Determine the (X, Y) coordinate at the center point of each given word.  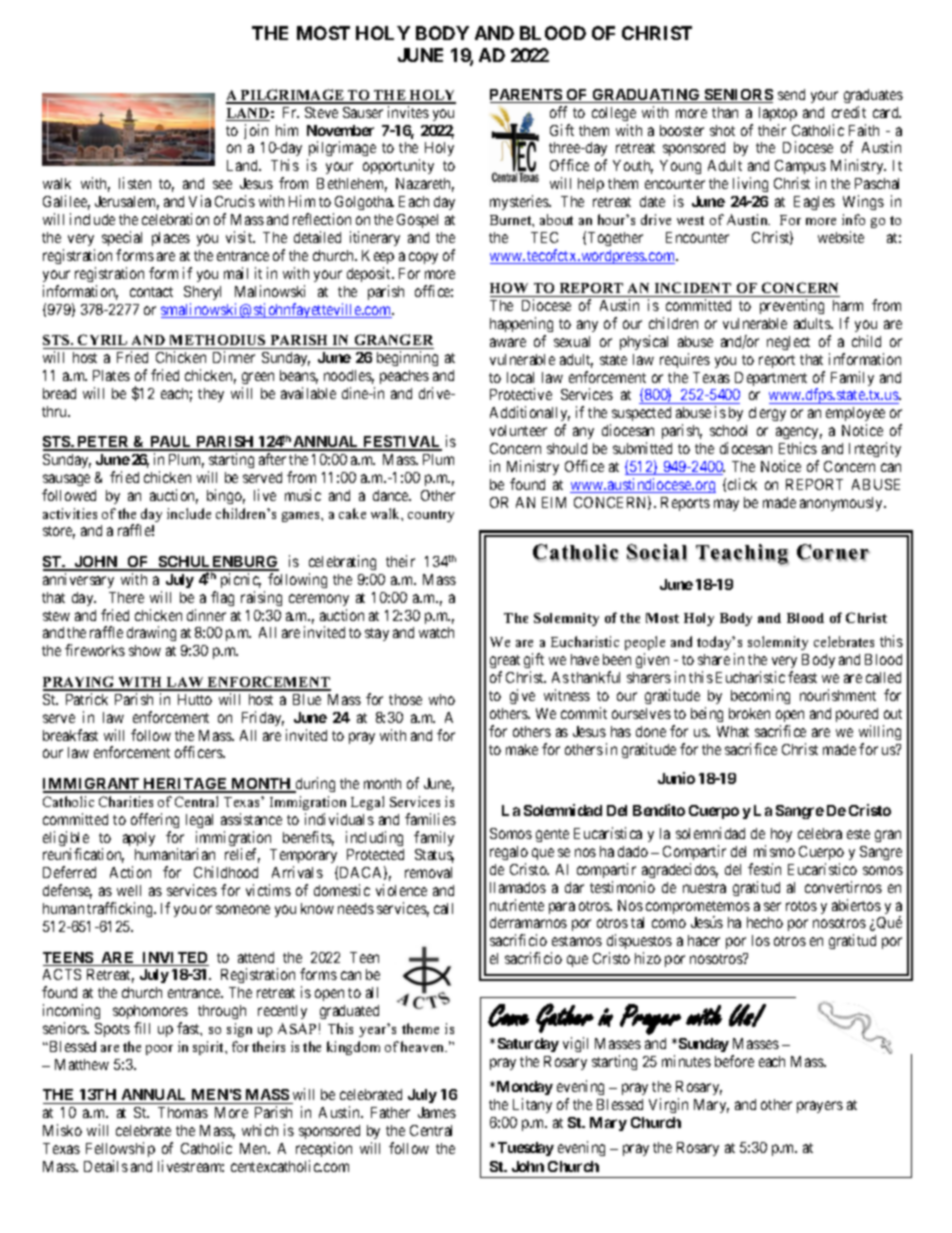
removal (428, 872)
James (437, 1112)
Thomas (183, 1112)
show (145, 650)
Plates (111, 375)
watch (436, 632)
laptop (778, 114)
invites (408, 112)
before (734, 1061)
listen (135, 183)
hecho (765, 922)
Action (130, 872)
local (520, 377)
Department (771, 379)
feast (802, 677)
